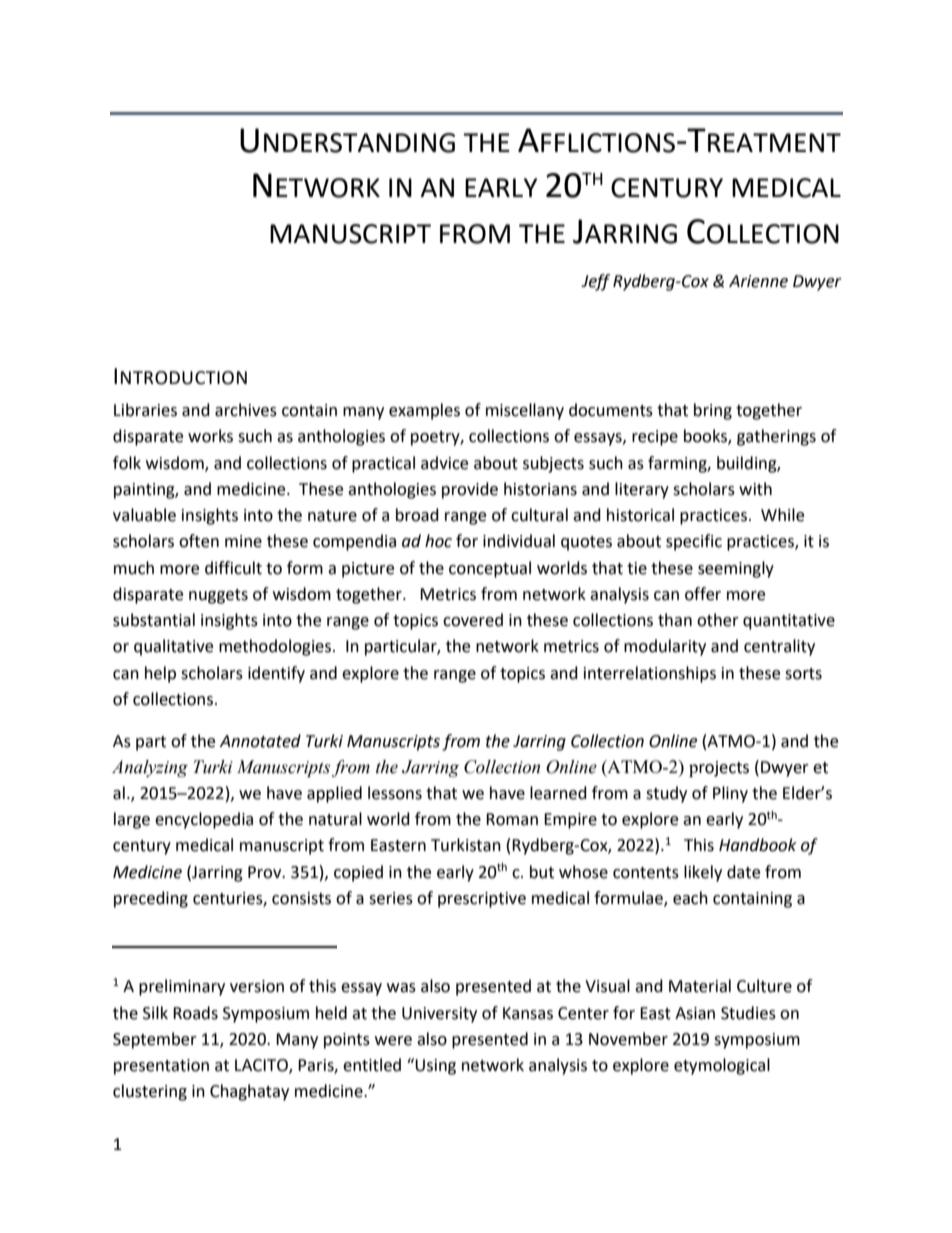  I want to click on interrelationships, so click(650, 674).
